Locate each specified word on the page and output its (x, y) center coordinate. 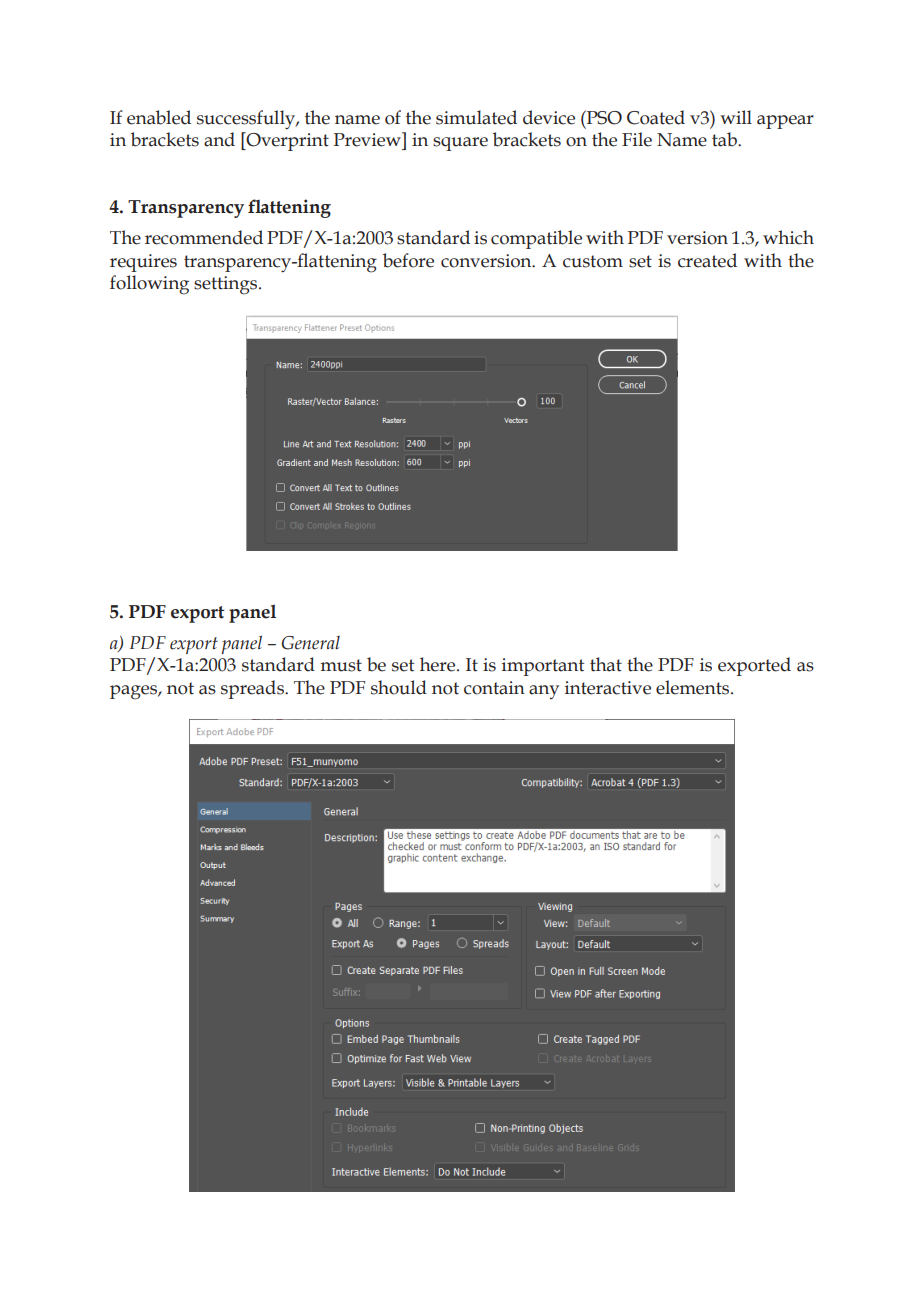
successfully (247, 120)
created (707, 260)
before (408, 260)
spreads (253, 689)
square (460, 144)
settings (227, 285)
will (736, 117)
